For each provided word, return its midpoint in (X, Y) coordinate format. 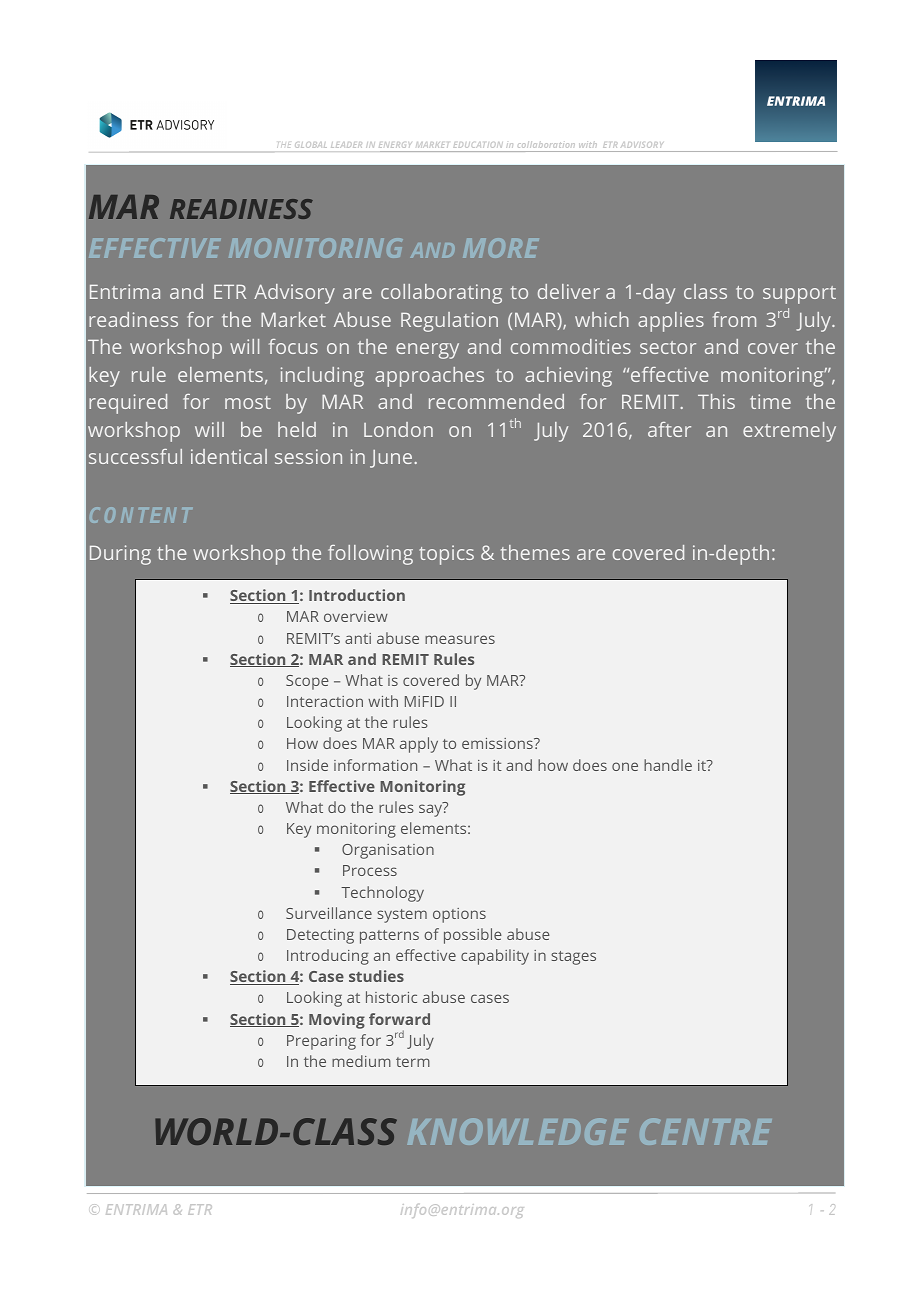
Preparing (321, 1042)
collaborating (441, 294)
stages (573, 958)
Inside (307, 765)
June (391, 459)
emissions (498, 743)
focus (293, 346)
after (669, 429)
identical (229, 456)
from (734, 319)
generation (302, 928)
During (120, 555)
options (459, 915)
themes (535, 552)
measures (460, 639)
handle (668, 765)
